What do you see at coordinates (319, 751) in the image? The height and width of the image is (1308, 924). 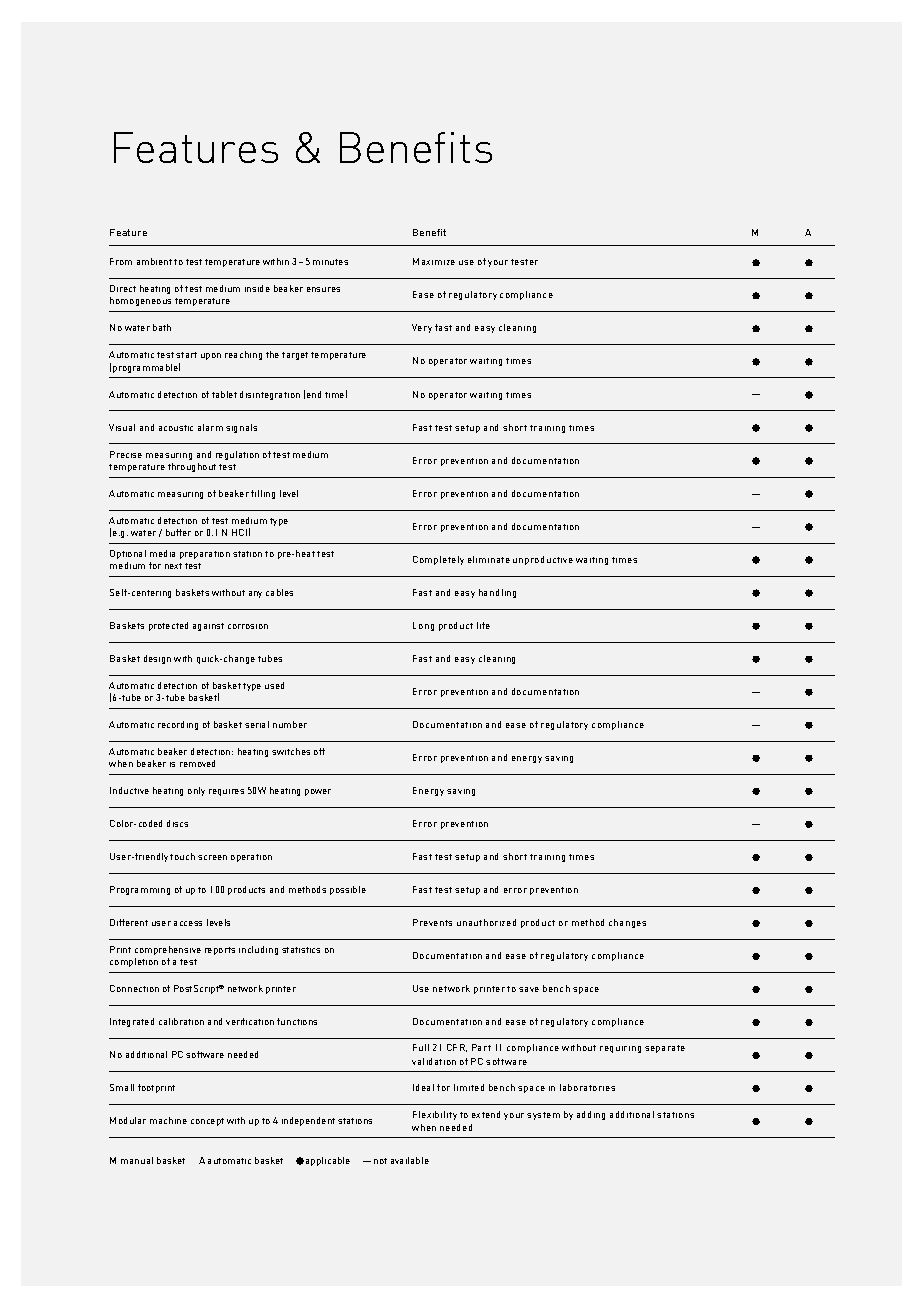 I see `off` at bounding box center [319, 751].
